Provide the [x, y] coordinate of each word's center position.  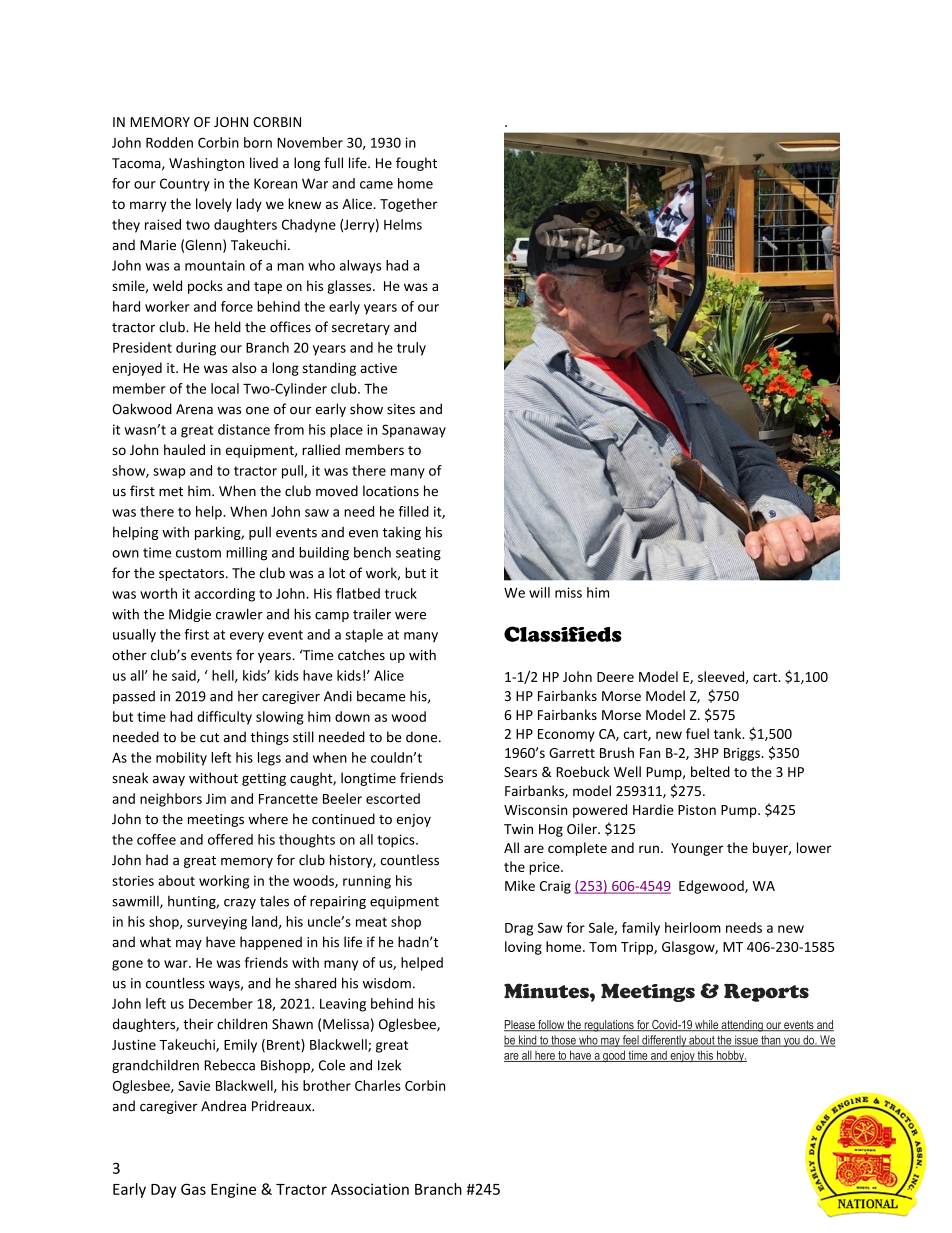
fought [416, 164]
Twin [518, 829]
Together [409, 205]
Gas [193, 1189]
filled [414, 511]
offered [230, 839]
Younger [697, 849]
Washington [206, 164]
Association [370, 1189]
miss [568, 592]
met [171, 492]
